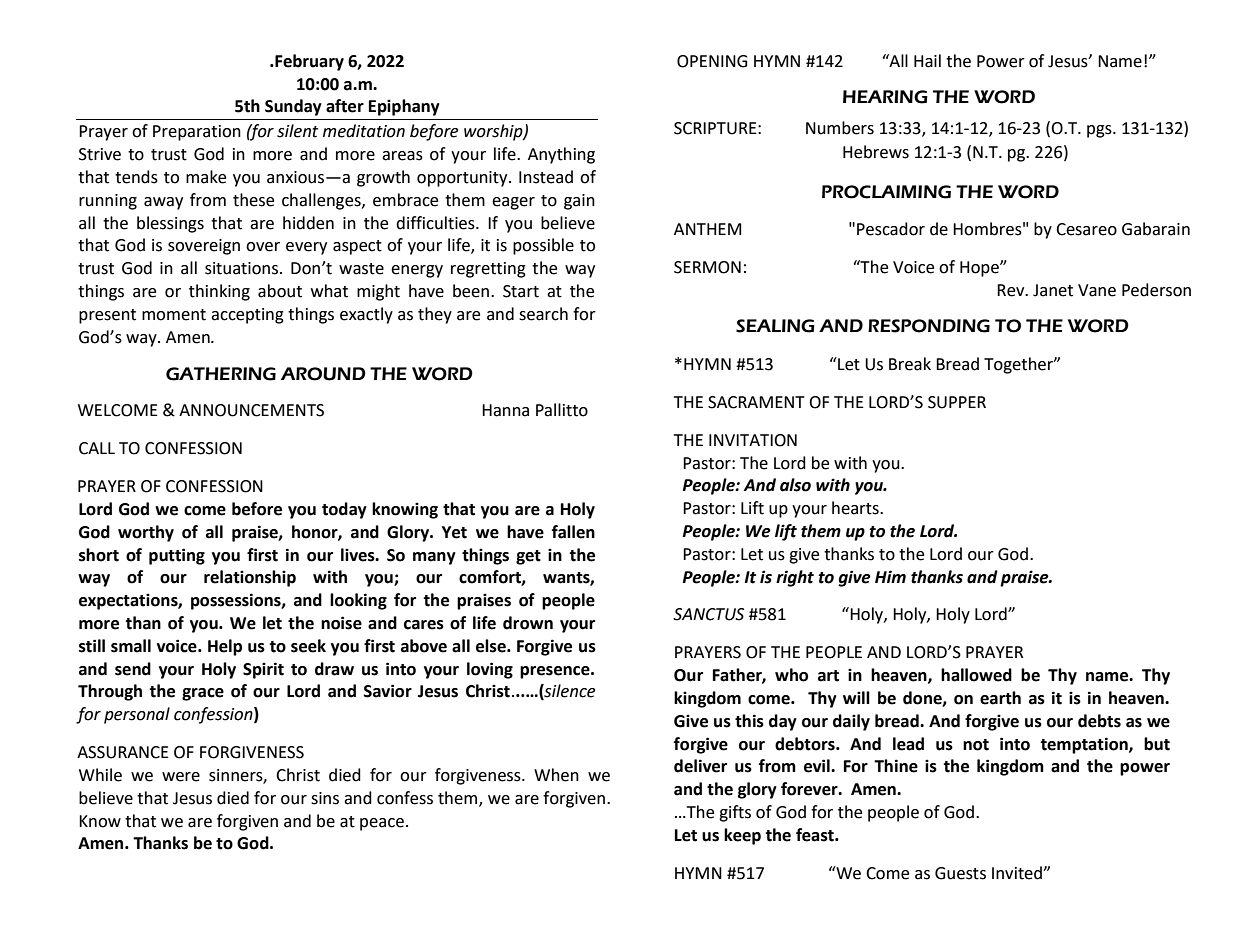  What do you see at coordinates (170, 224) in the screenshot?
I see `blessings` at bounding box center [170, 224].
